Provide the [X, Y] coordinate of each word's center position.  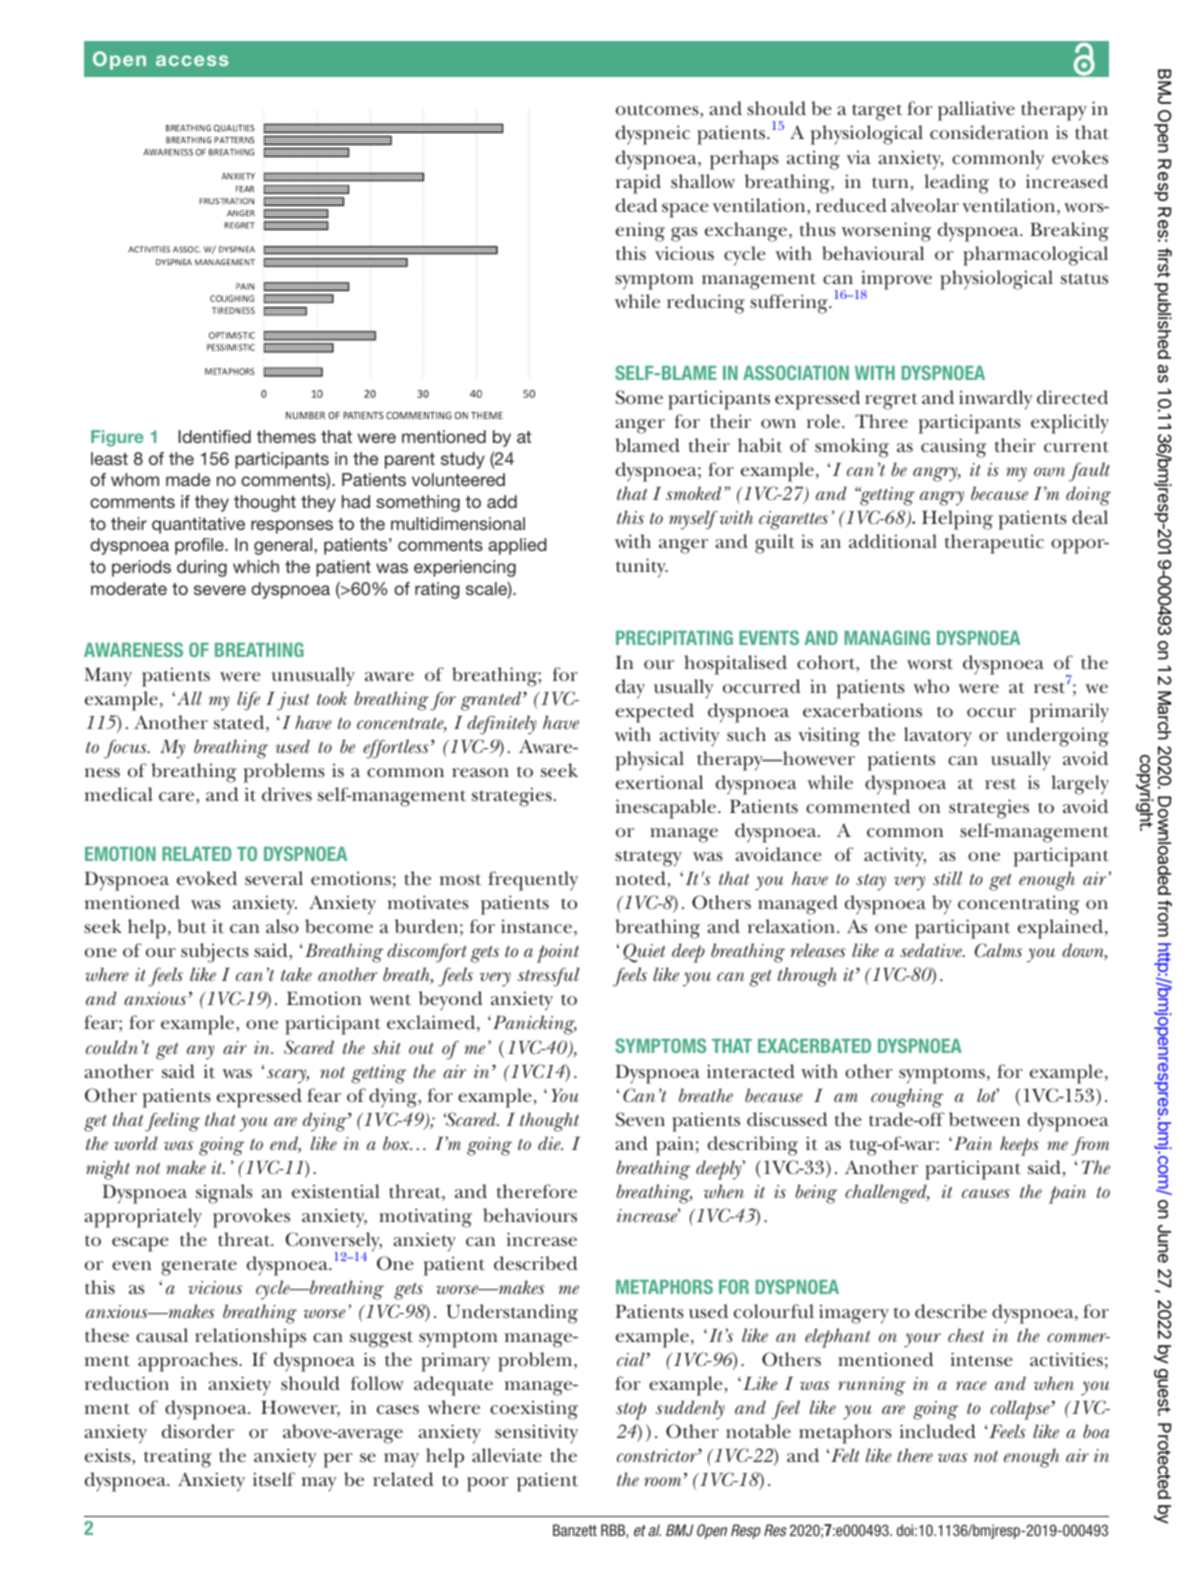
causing [953, 448]
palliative [976, 111]
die [550, 1143]
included [938, 1431]
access [192, 60]
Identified [214, 436]
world [136, 1143]
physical [650, 761]
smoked [693, 493]
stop [631, 1411]
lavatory [938, 737]
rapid [638, 184]
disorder [198, 1431]
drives [287, 794]
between [984, 1119]
